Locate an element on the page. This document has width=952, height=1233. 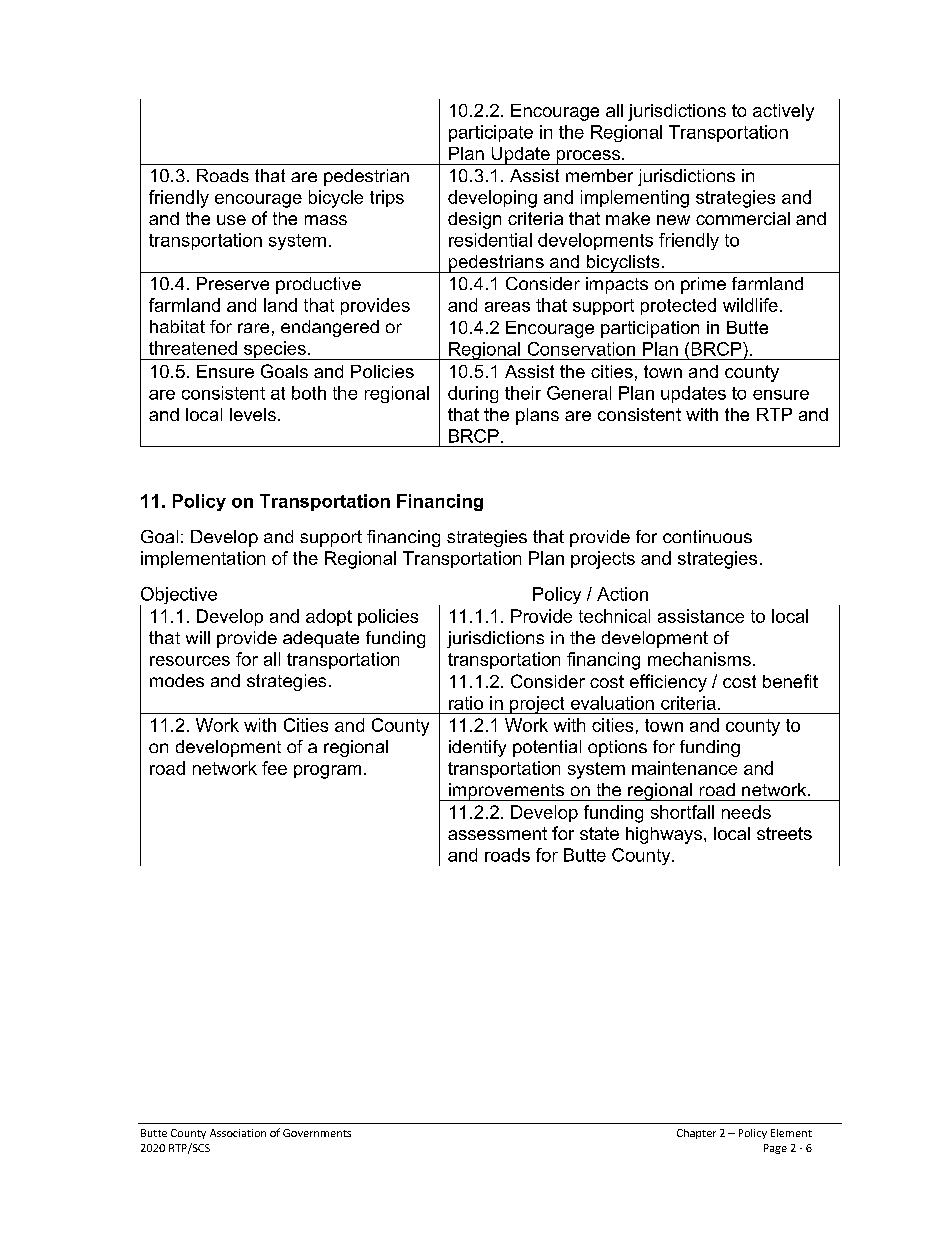
Association is located at coordinates (238, 1133).
